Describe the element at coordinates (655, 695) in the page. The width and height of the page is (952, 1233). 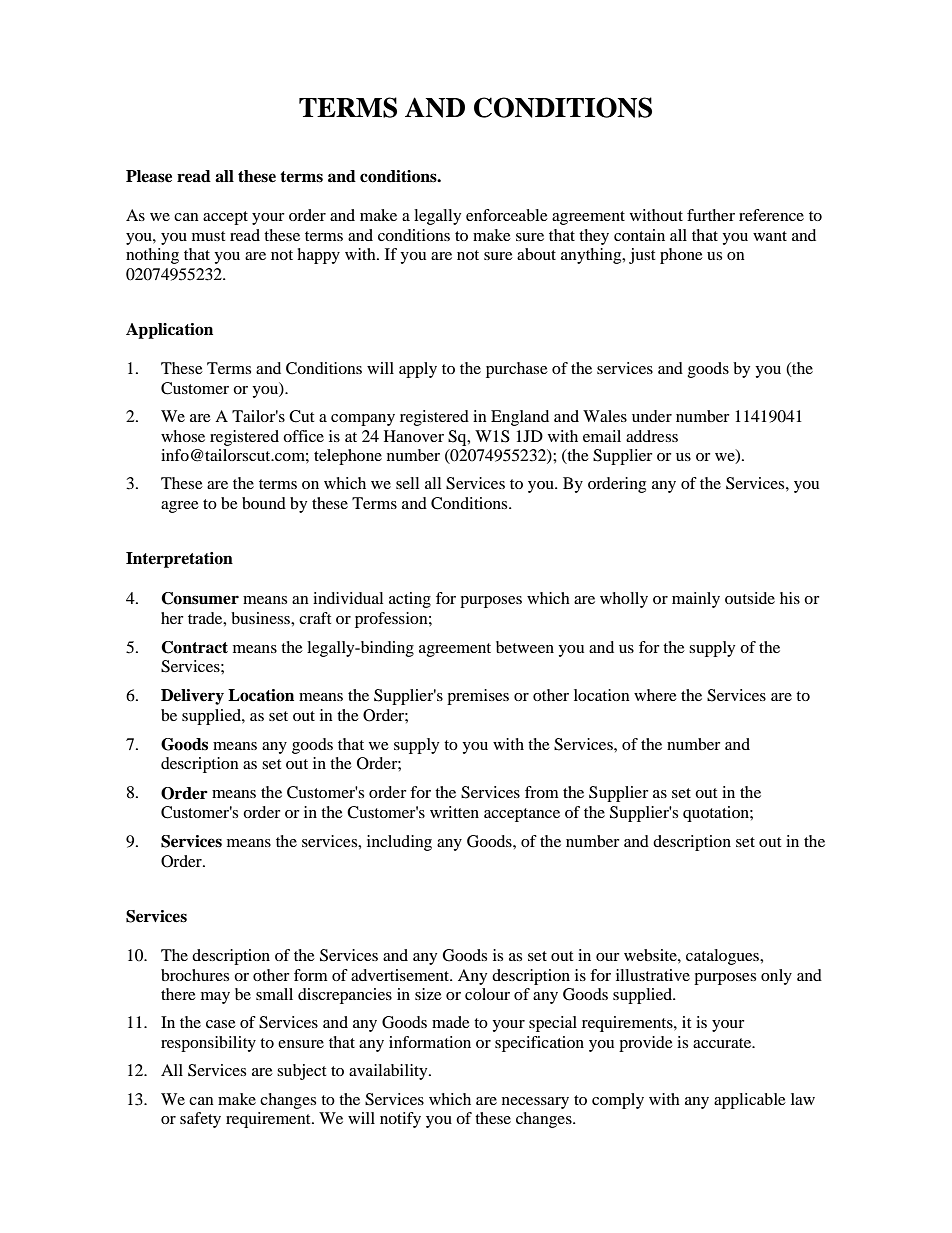
I see `where` at that location.
